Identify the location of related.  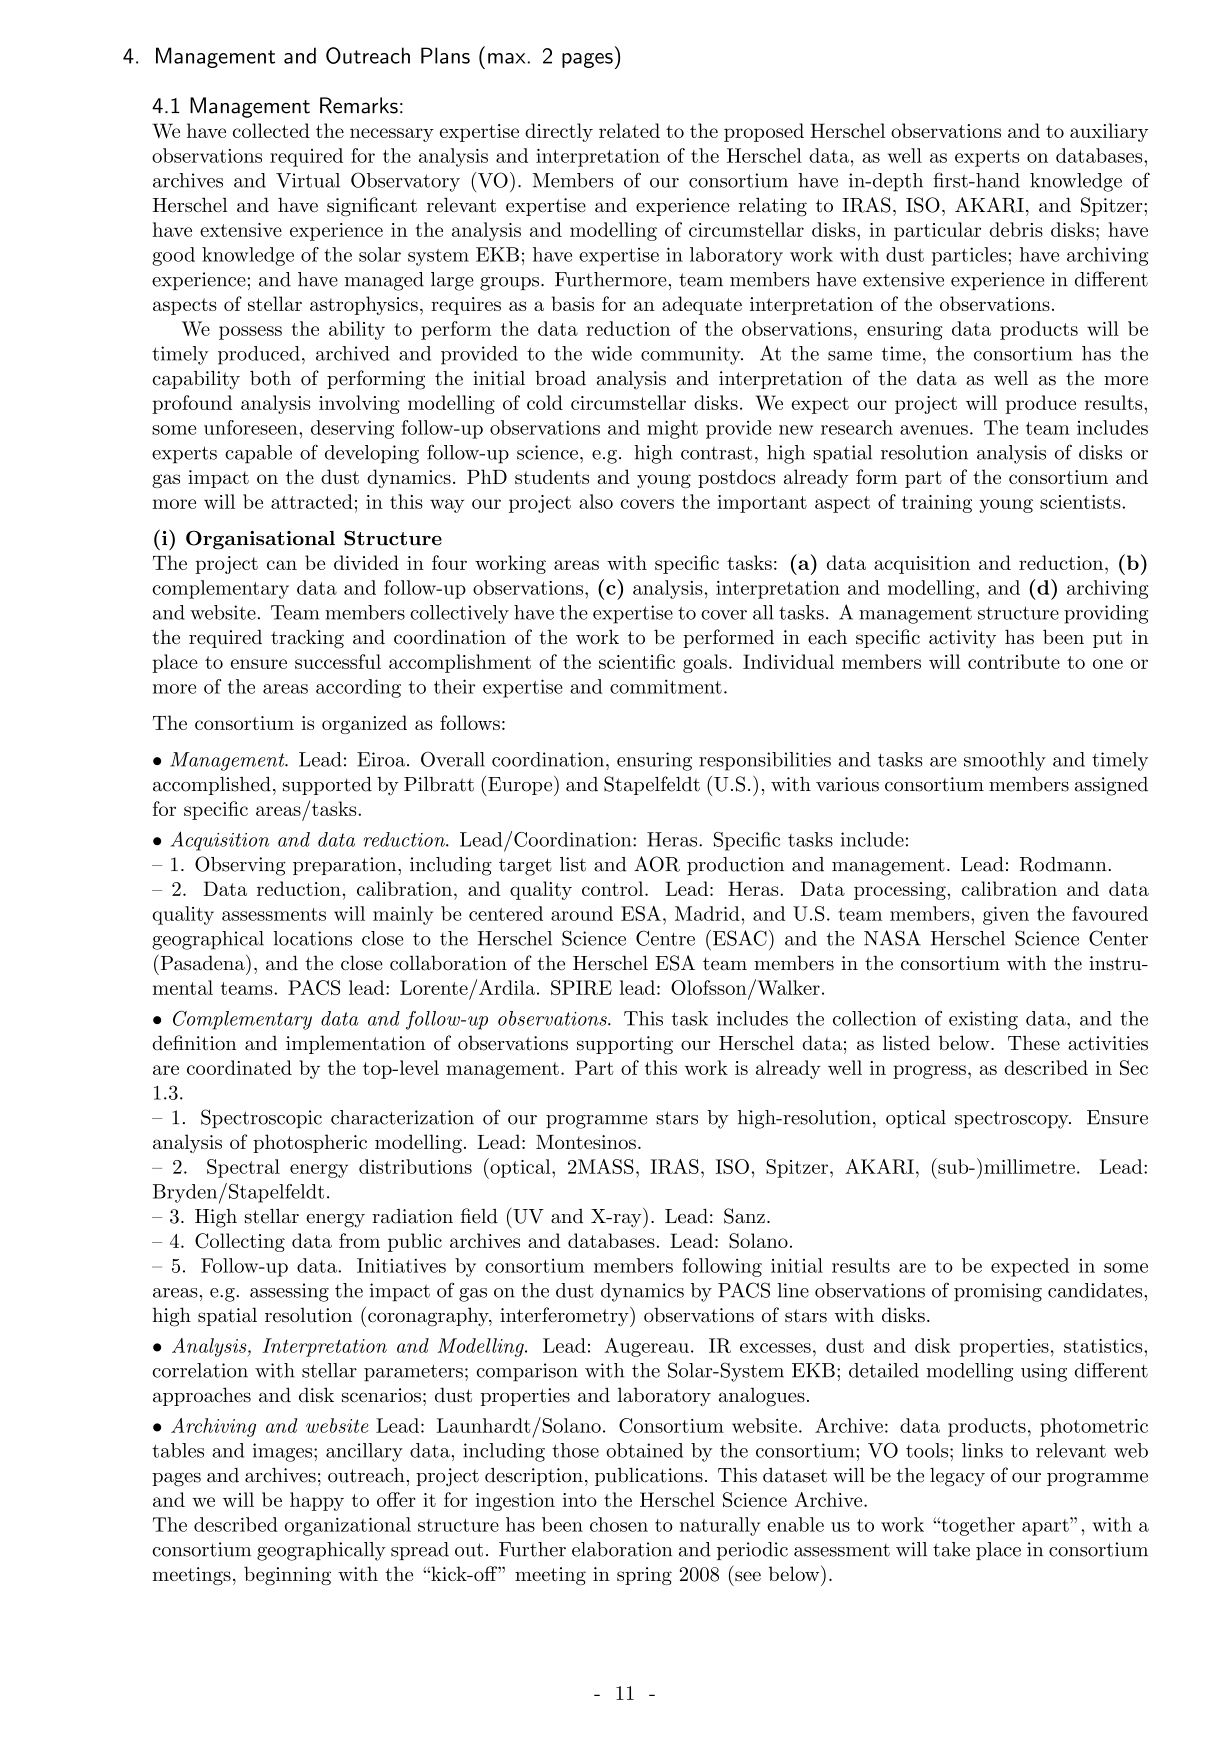
(629, 130).
